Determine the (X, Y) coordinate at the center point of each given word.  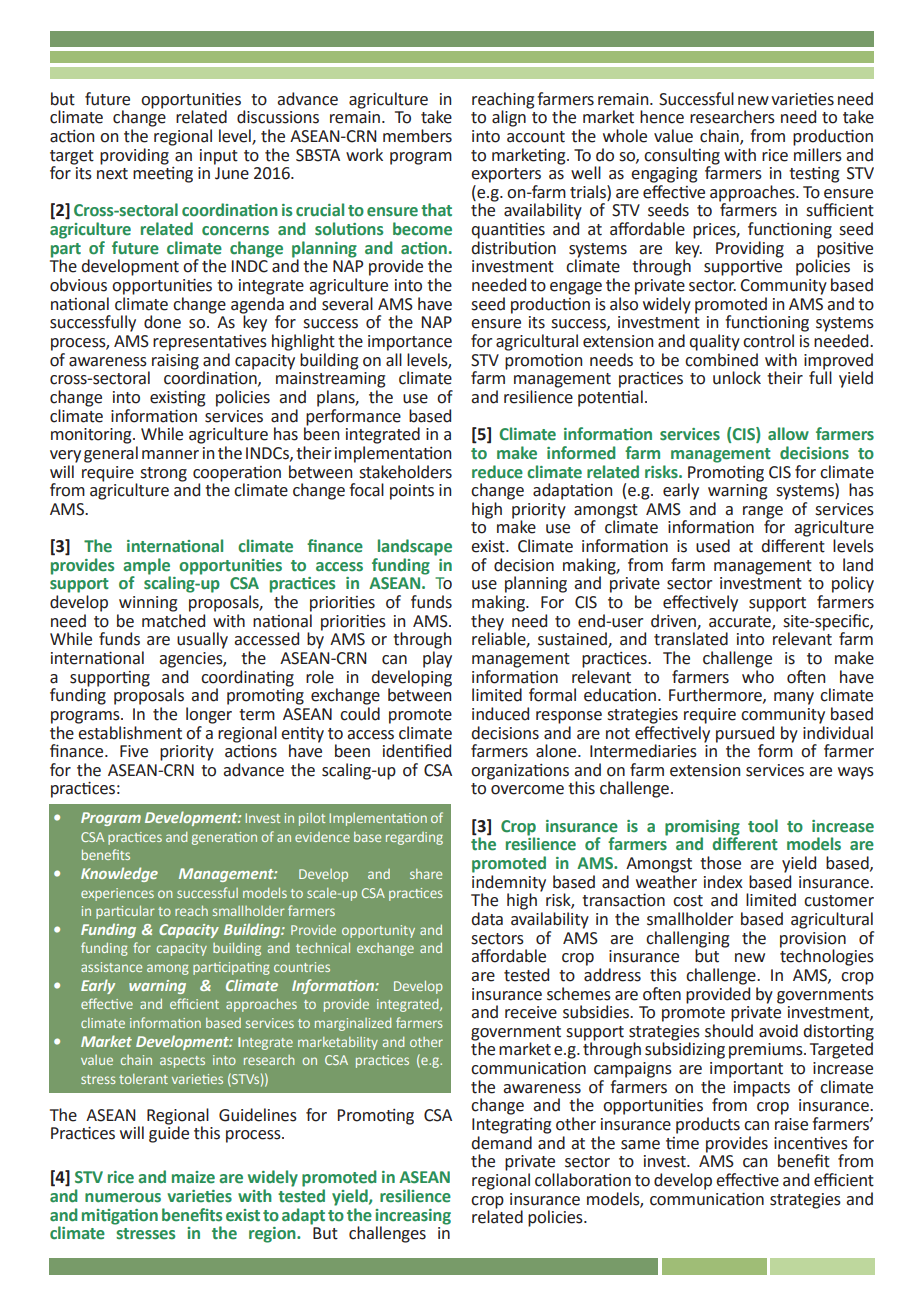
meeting (163, 173)
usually (202, 640)
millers (818, 153)
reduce (497, 472)
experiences (117, 894)
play (437, 659)
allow (788, 434)
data (487, 919)
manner (170, 455)
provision (813, 940)
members (417, 136)
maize (193, 1177)
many (794, 698)
